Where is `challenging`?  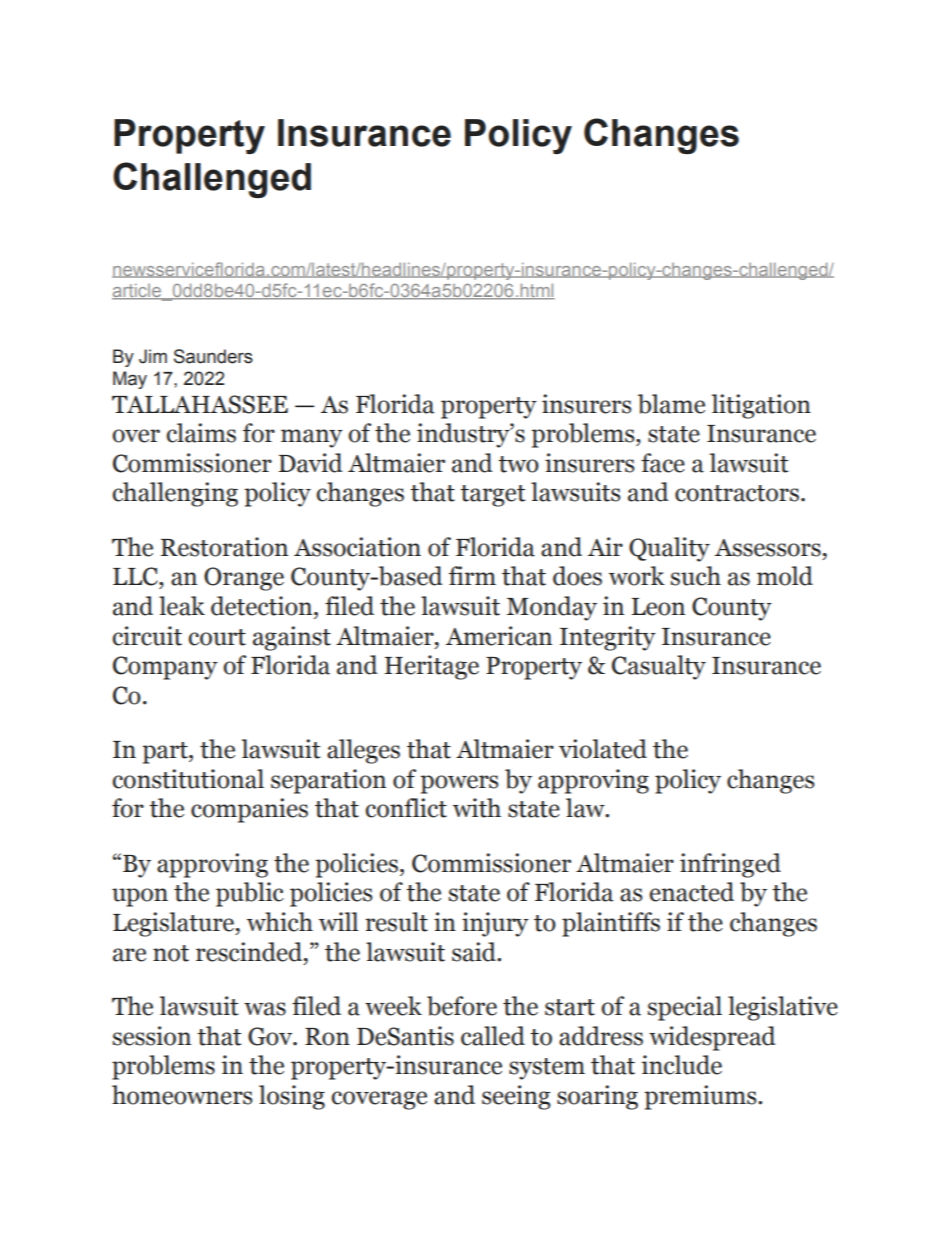
challenging is located at coordinates (175, 494).
